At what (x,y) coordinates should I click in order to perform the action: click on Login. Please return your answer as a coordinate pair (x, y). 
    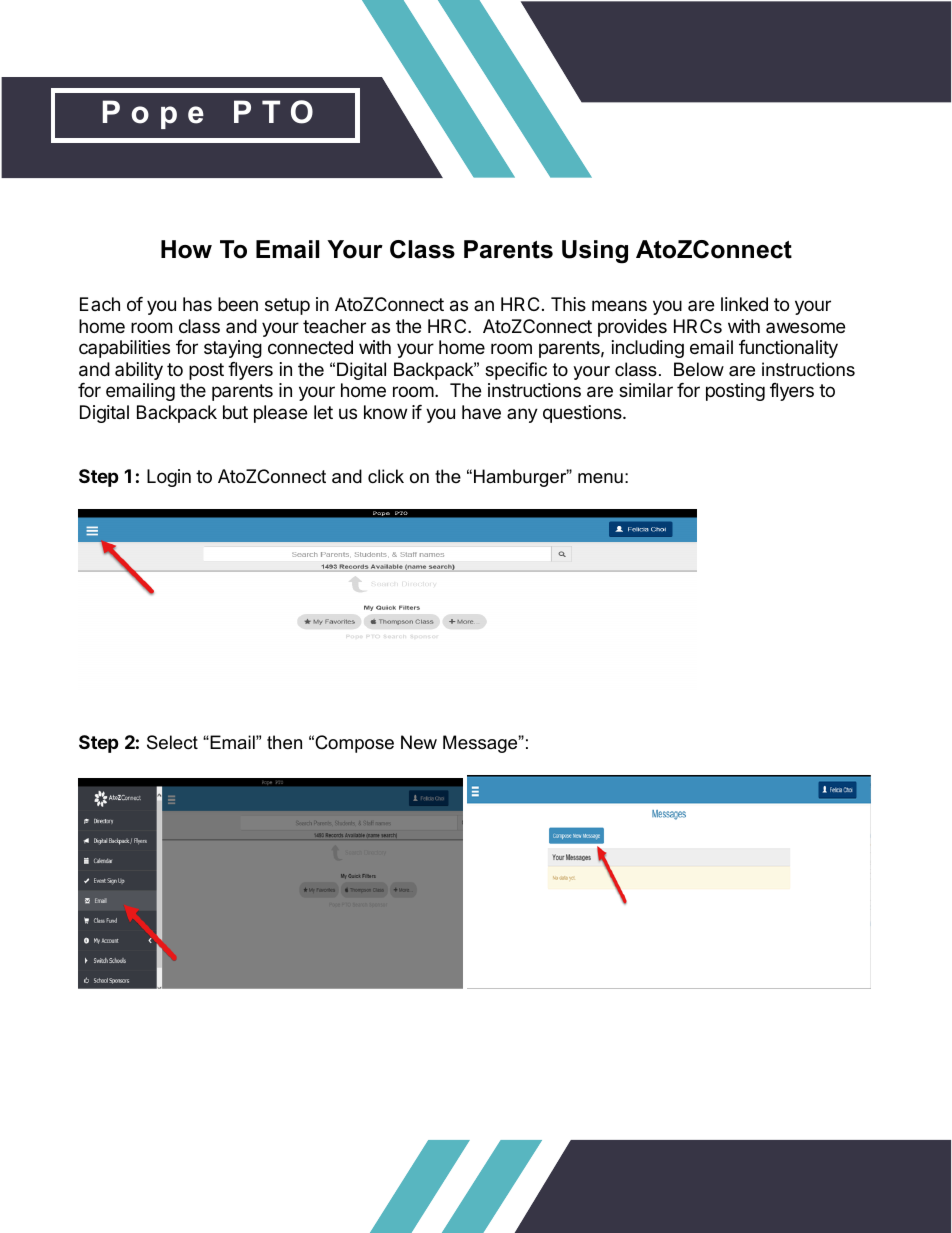
    Looking at the image, I should click on (169, 478).
